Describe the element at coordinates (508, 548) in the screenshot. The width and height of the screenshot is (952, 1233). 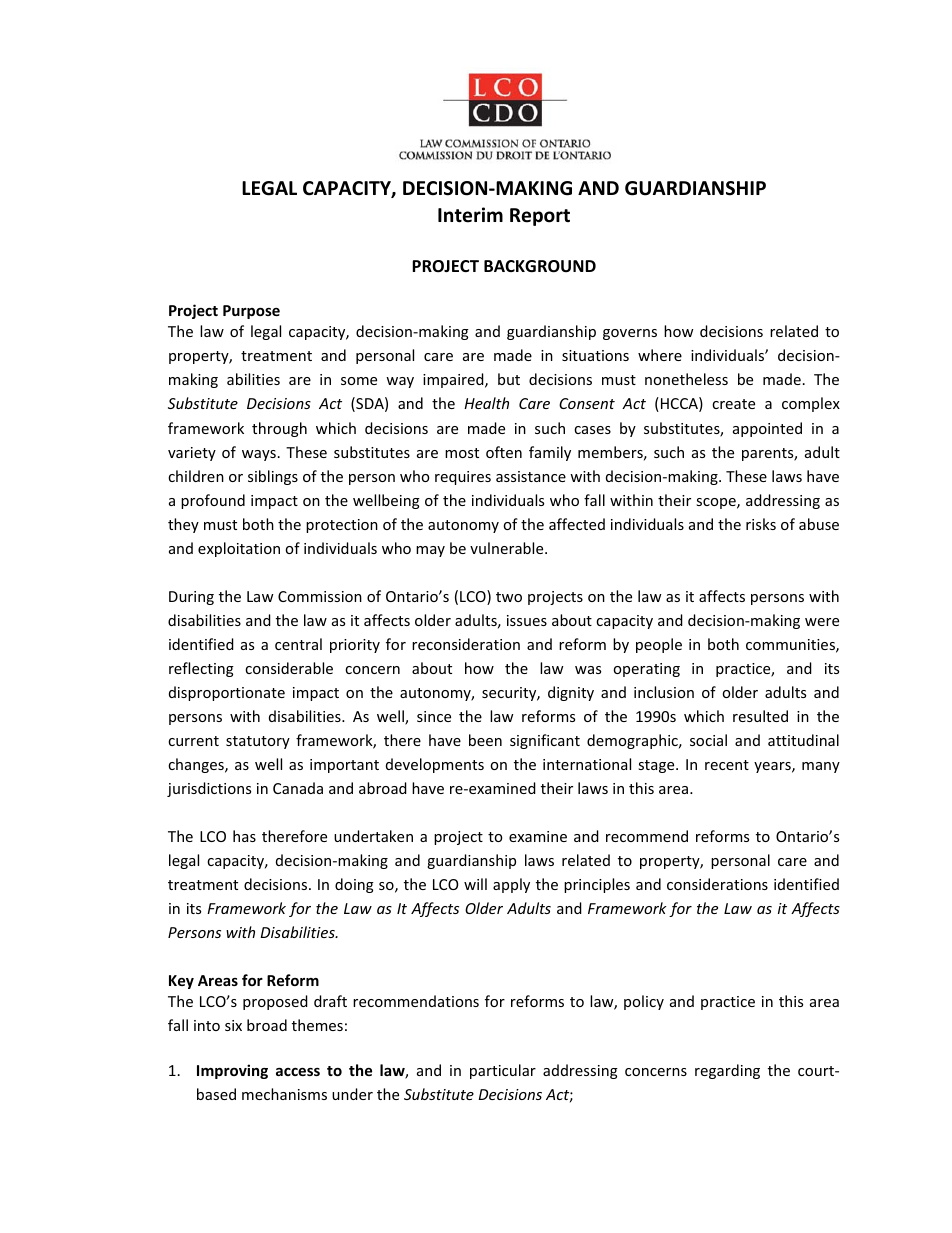
I see `vulnerable` at that location.
